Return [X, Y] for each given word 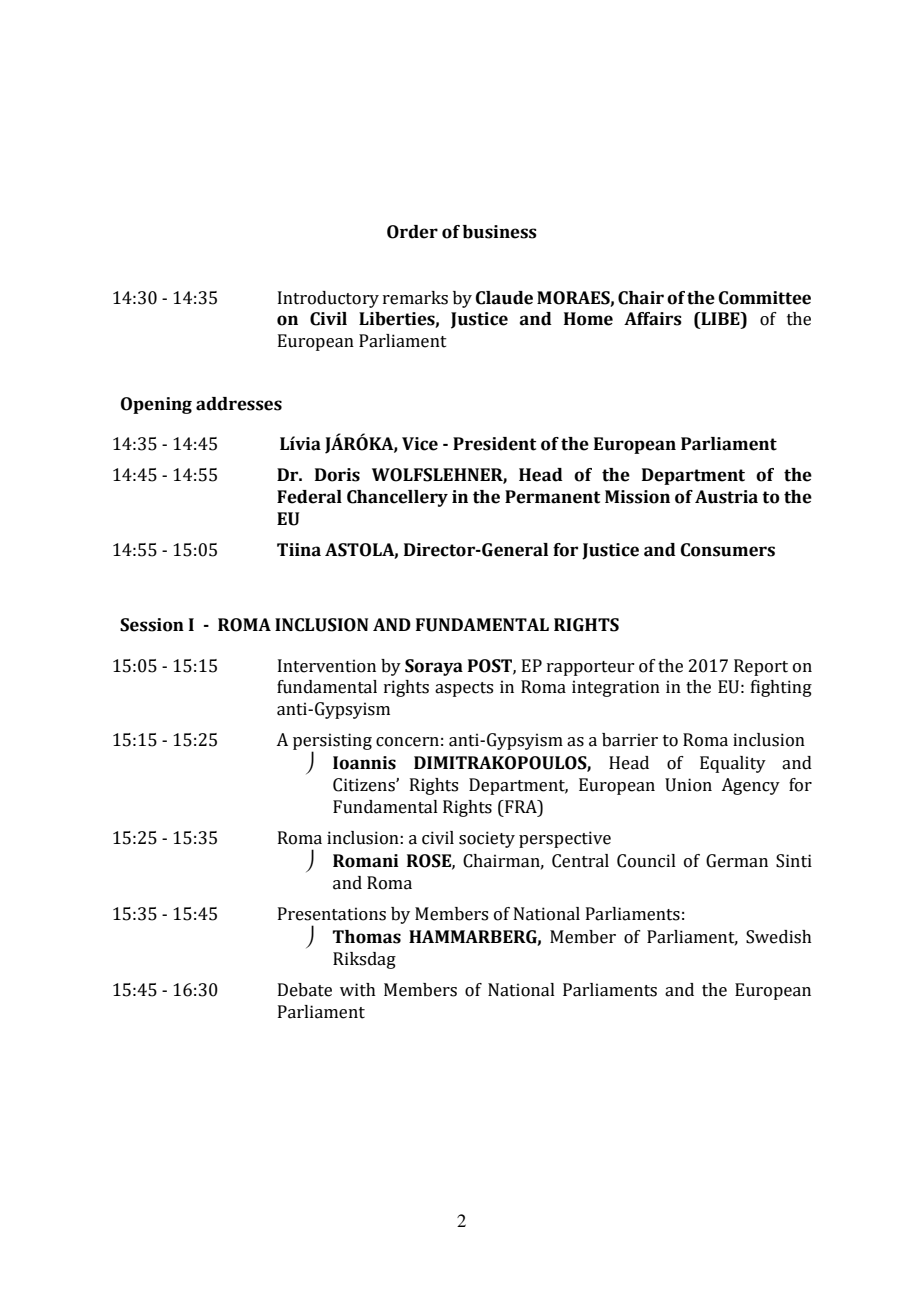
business [500, 232]
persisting [332, 743]
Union [688, 785]
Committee [765, 298]
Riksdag [364, 960]
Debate [305, 990]
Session [152, 625]
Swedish [779, 937]
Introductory [328, 299]
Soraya [434, 667]
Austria [726, 497]
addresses [239, 404]
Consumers [728, 550]
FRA [521, 806]
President [494, 444]
